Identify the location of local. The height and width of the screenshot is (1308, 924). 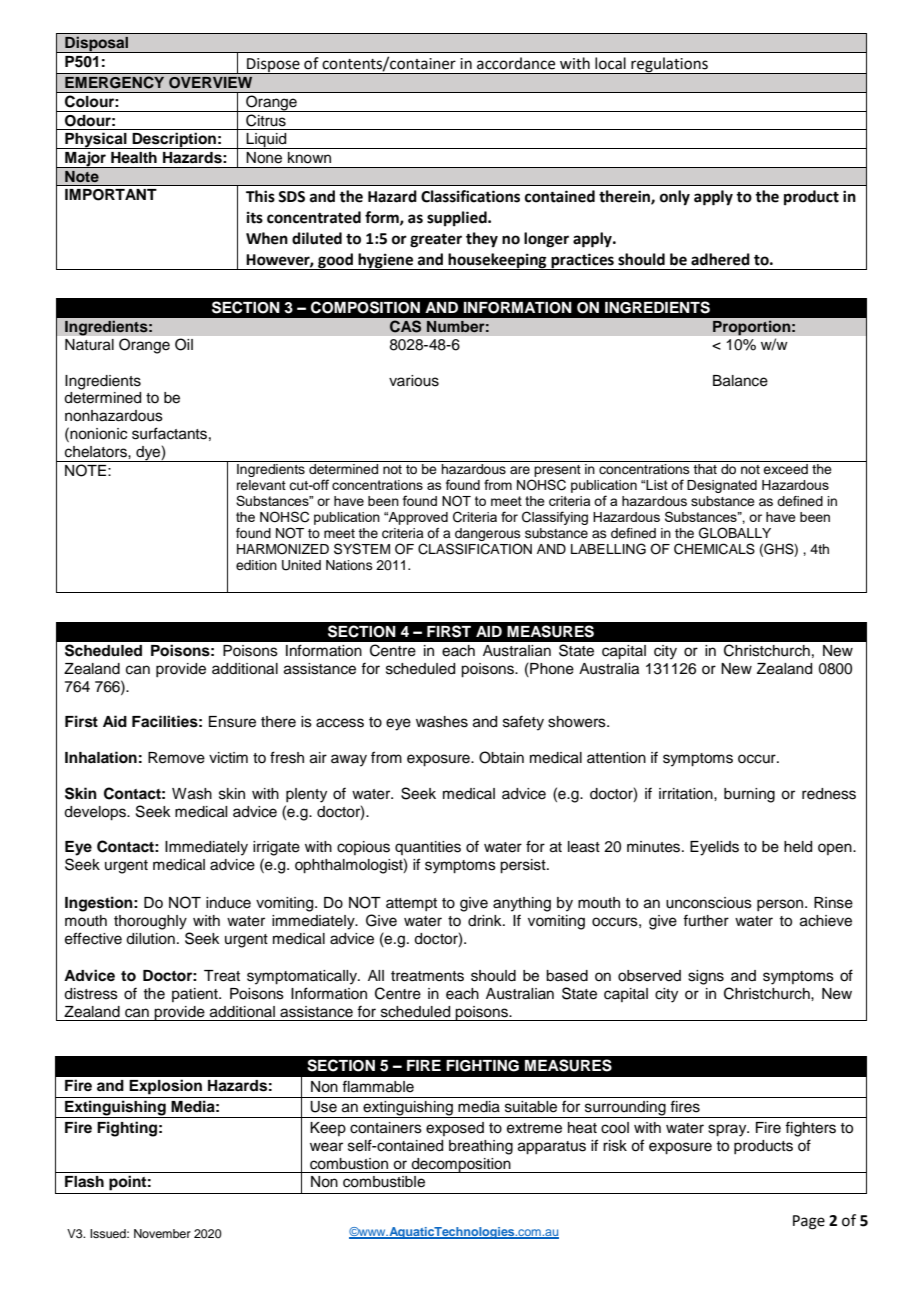
(610, 63).
